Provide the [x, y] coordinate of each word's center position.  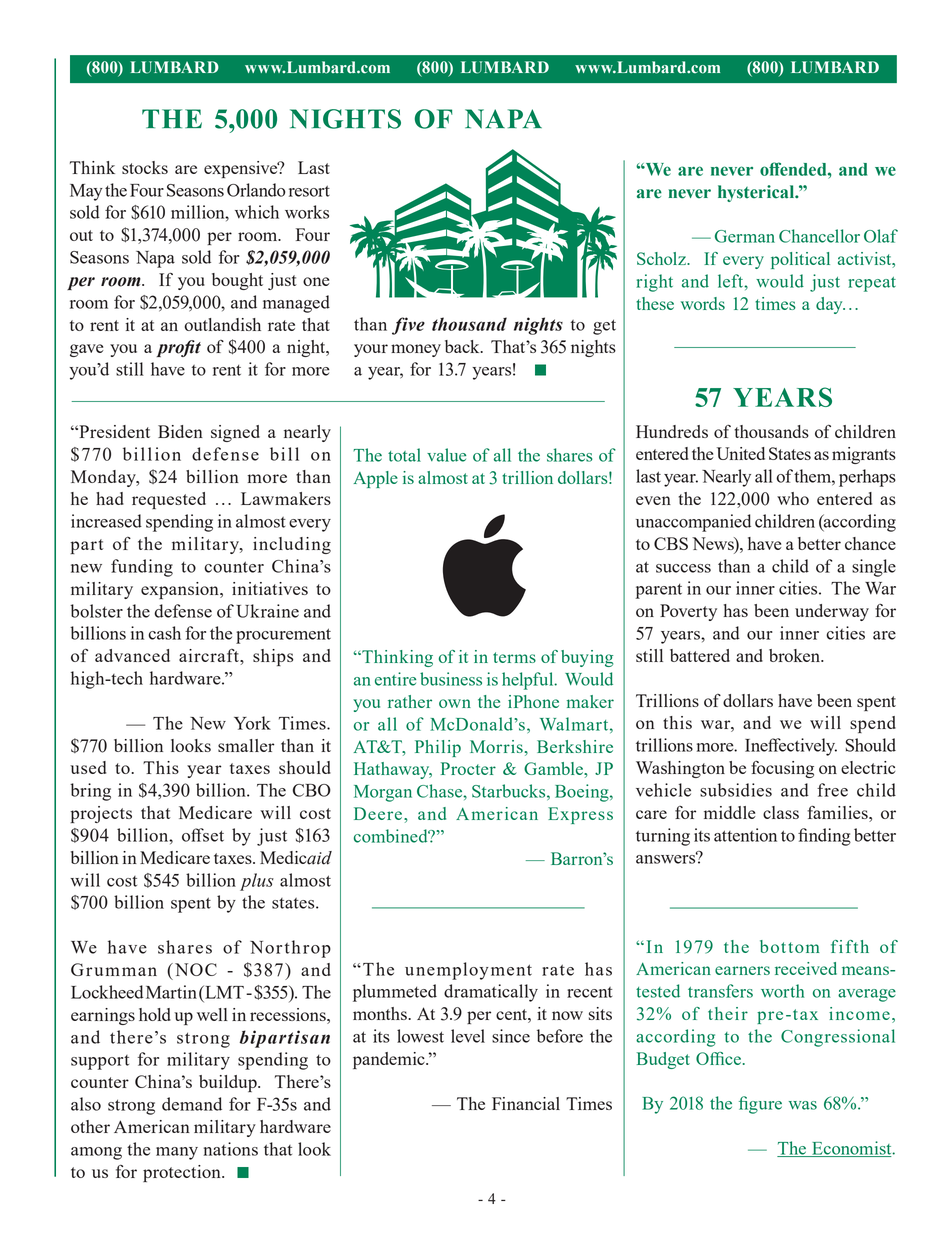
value [446, 455]
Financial [526, 1103]
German [745, 236]
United [741, 453]
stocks [145, 167]
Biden [180, 431]
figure [760, 1105]
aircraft [210, 655]
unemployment [468, 971]
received [806, 968]
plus [257, 882]
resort [309, 191]
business [451, 679]
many [177, 1153]
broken [796, 655]
